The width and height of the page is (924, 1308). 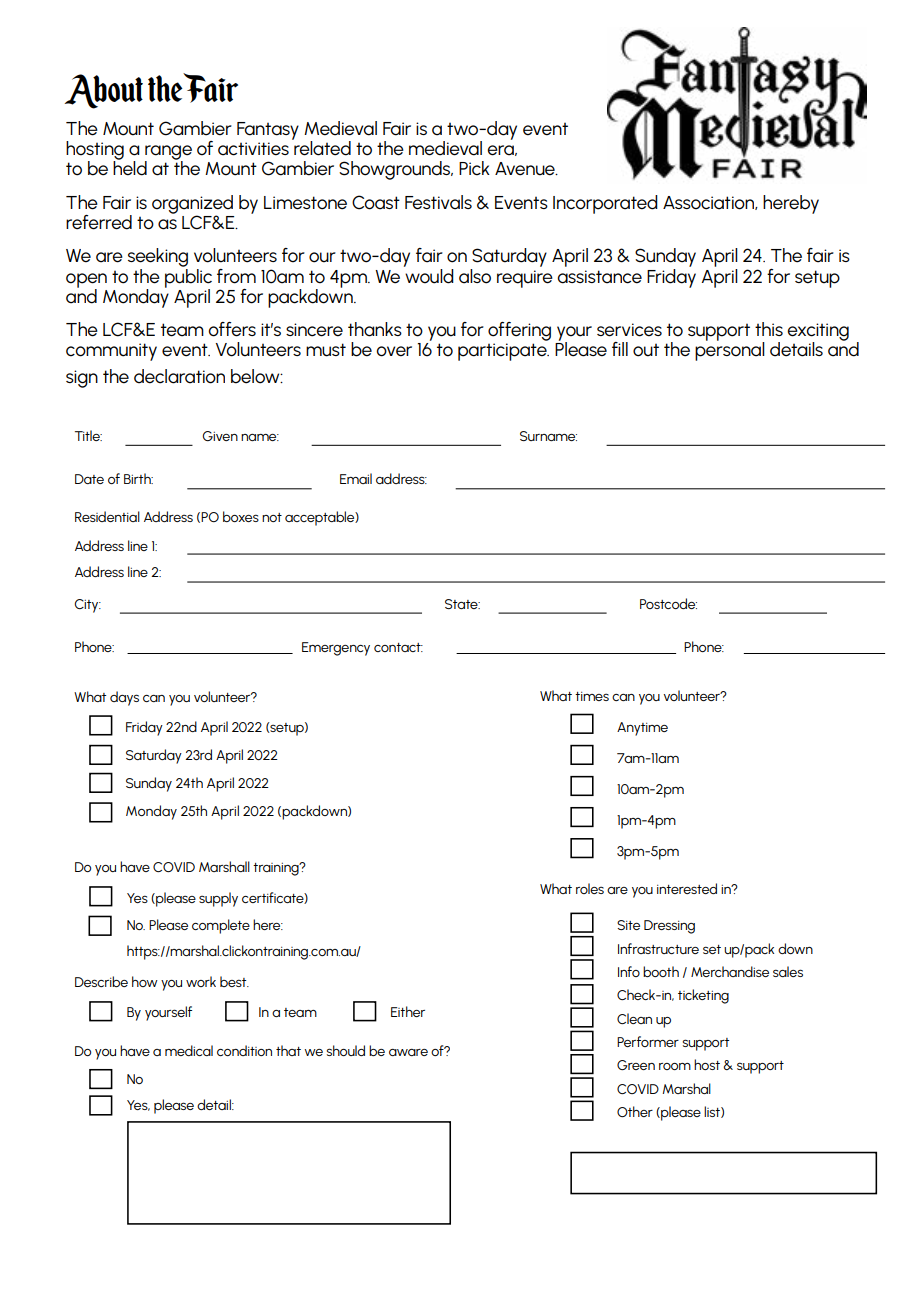 What do you see at coordinates (687, 888) in the page?
I see `interested` at bounding box center [687, 888].
